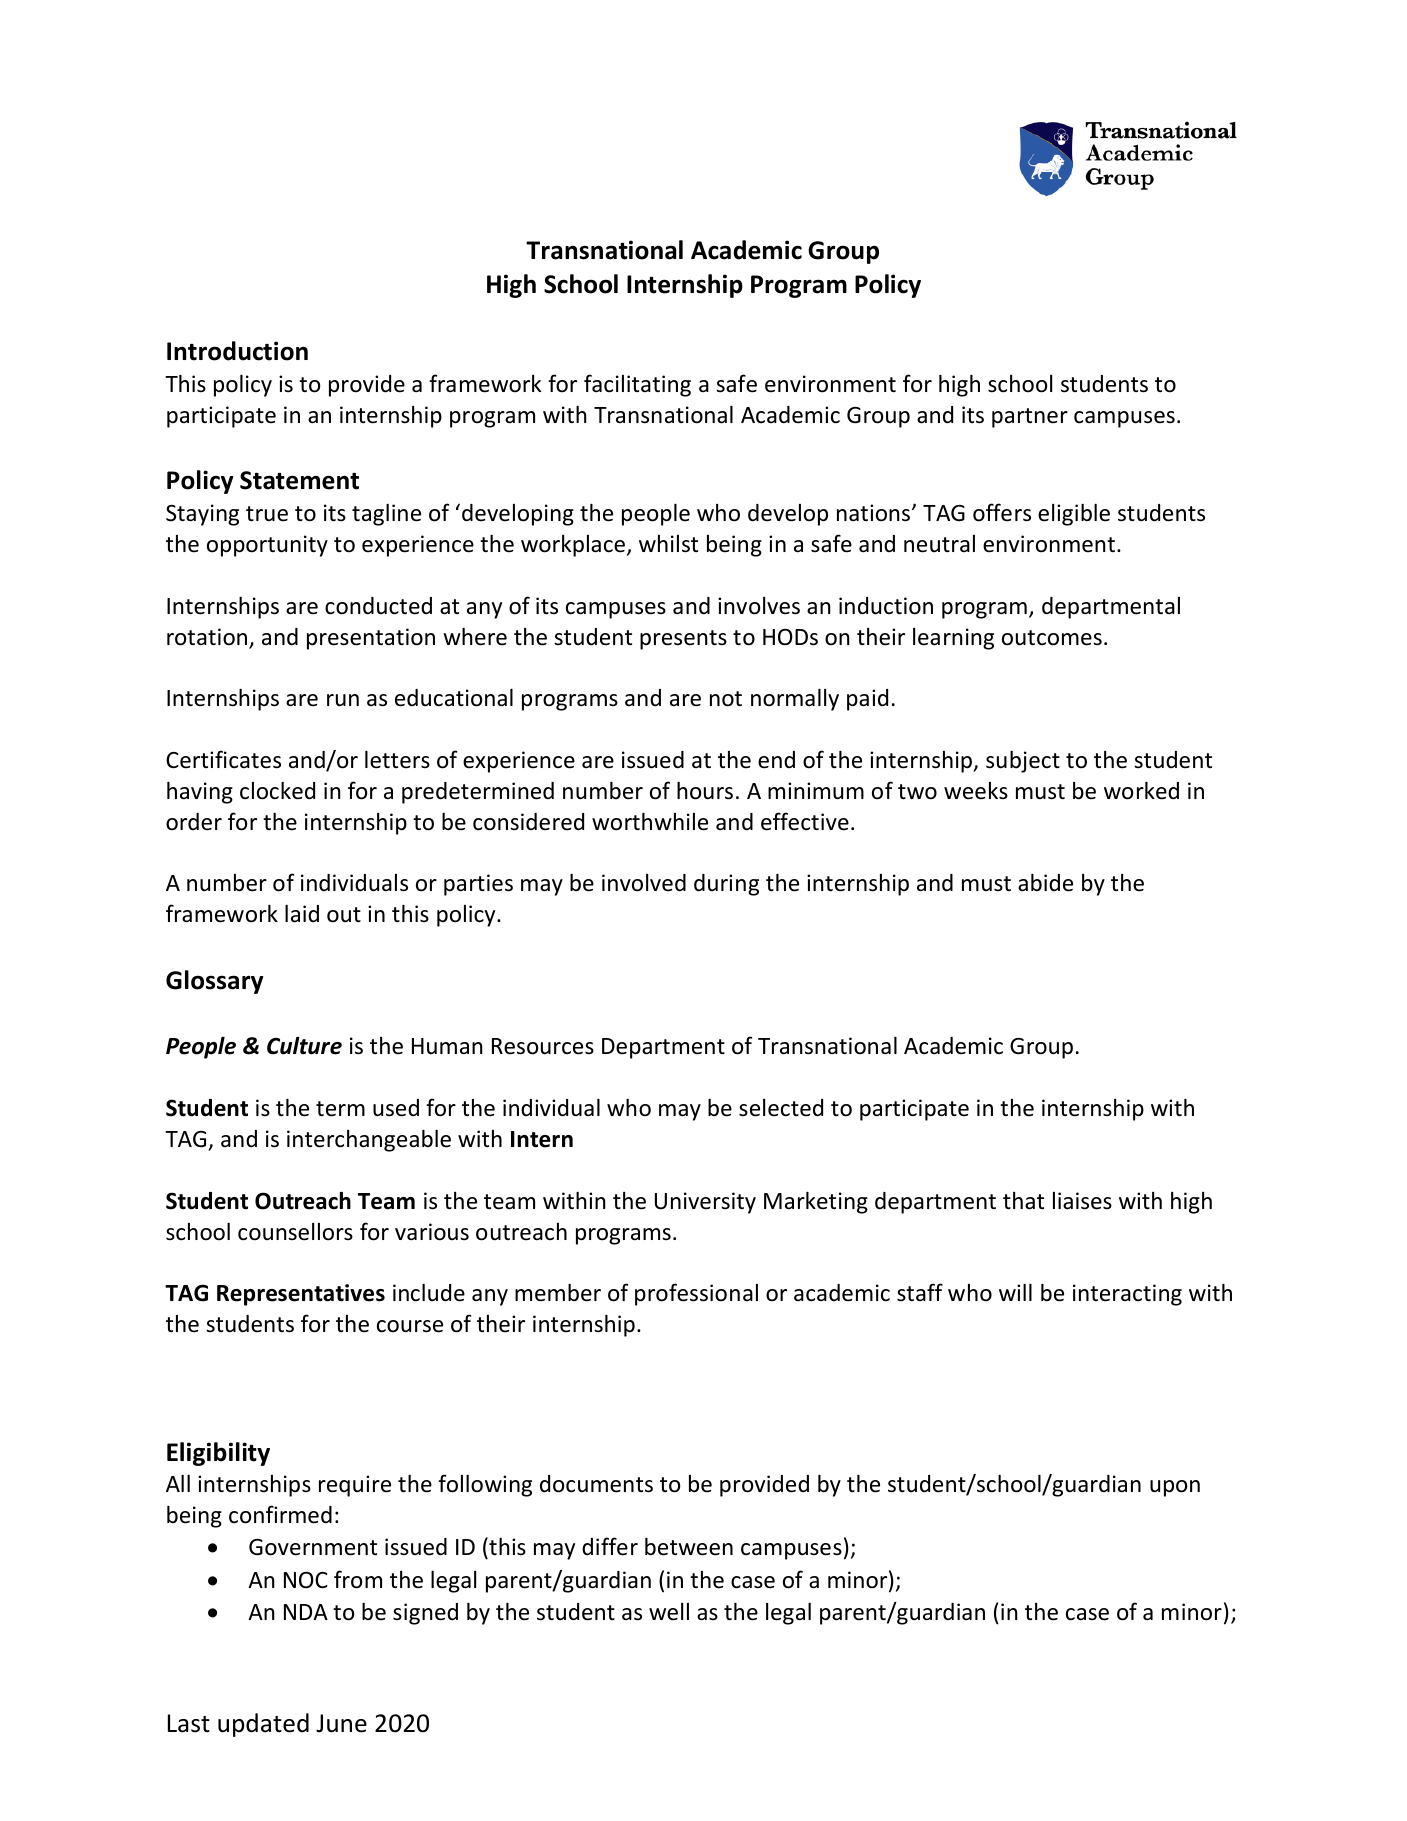 The image size is (1407, 1821). Describe the element at coordinates (650, 822) in the page. I see `worthwhile` at that location.
